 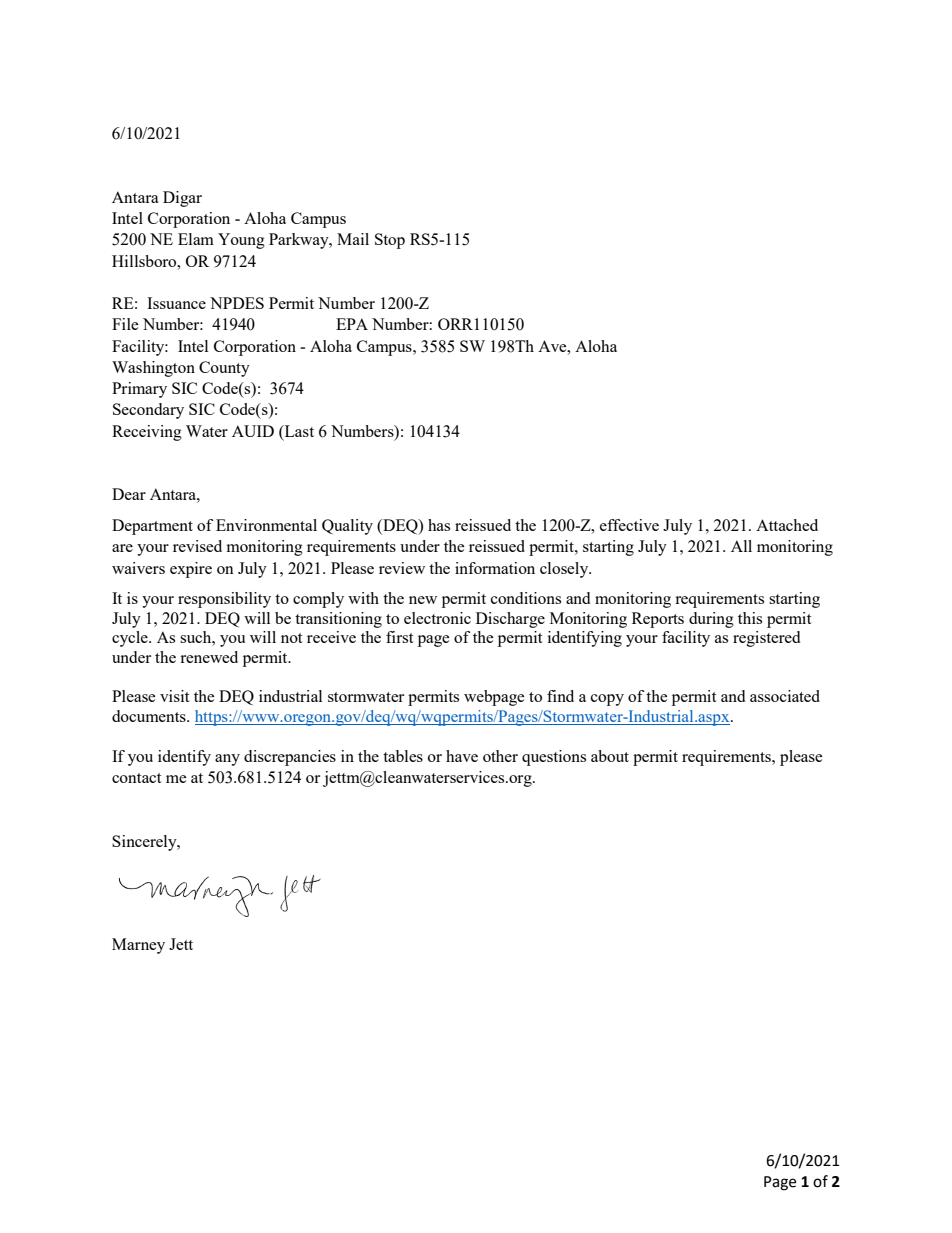 I want to click on during, so click(x=711, y=620).
